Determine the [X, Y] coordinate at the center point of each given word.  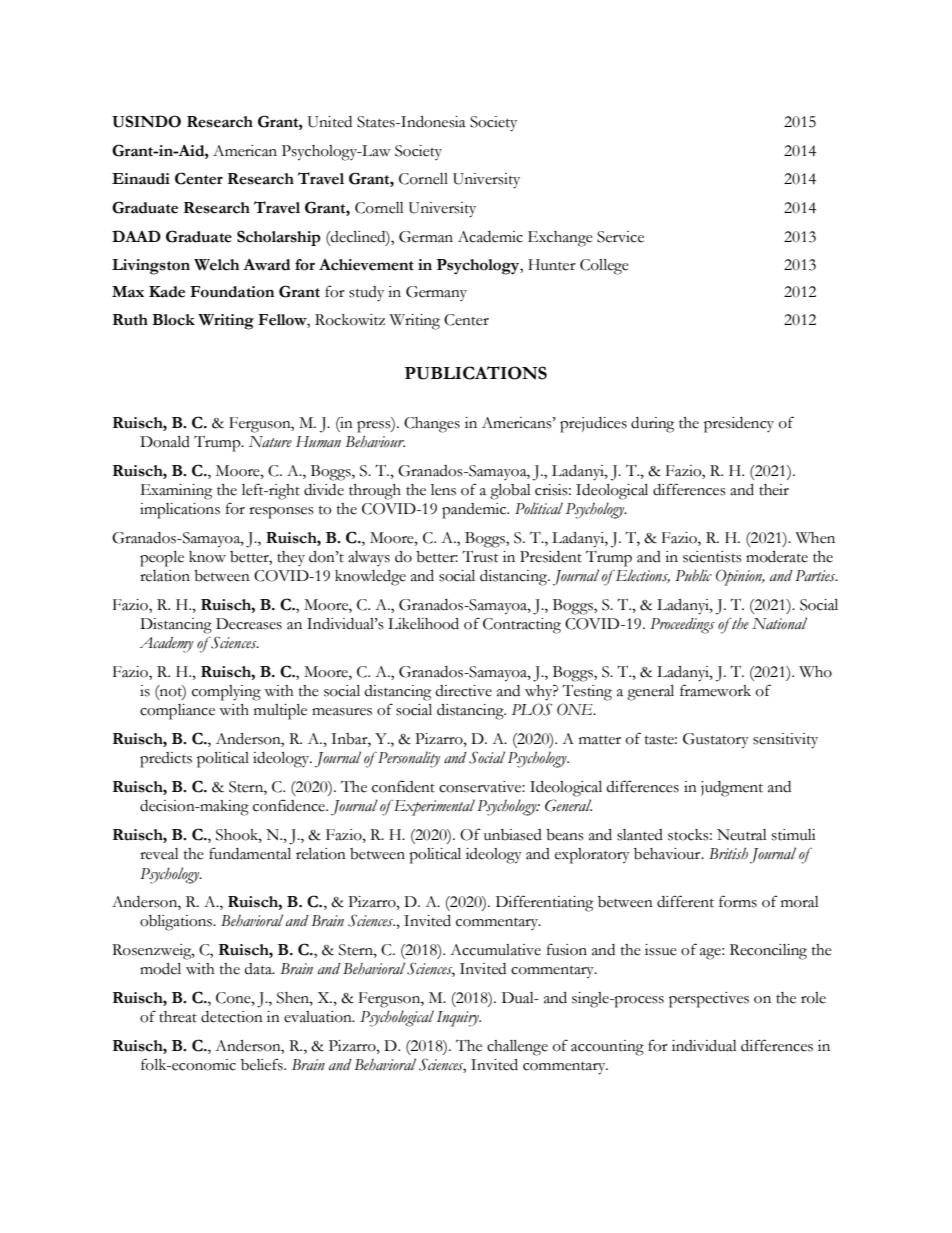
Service [620, 237]
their [774, 490]
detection [232, 1017]
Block [173, 320]
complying [226, 693]
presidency [739, 425]
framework [715, 690]
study [366, 294]
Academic [490, 237]
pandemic [475, 511]
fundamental [250, 853]
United [330, 122]
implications [180, 511]
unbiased [513, 835]
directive [463, 691]
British [728, 853]
